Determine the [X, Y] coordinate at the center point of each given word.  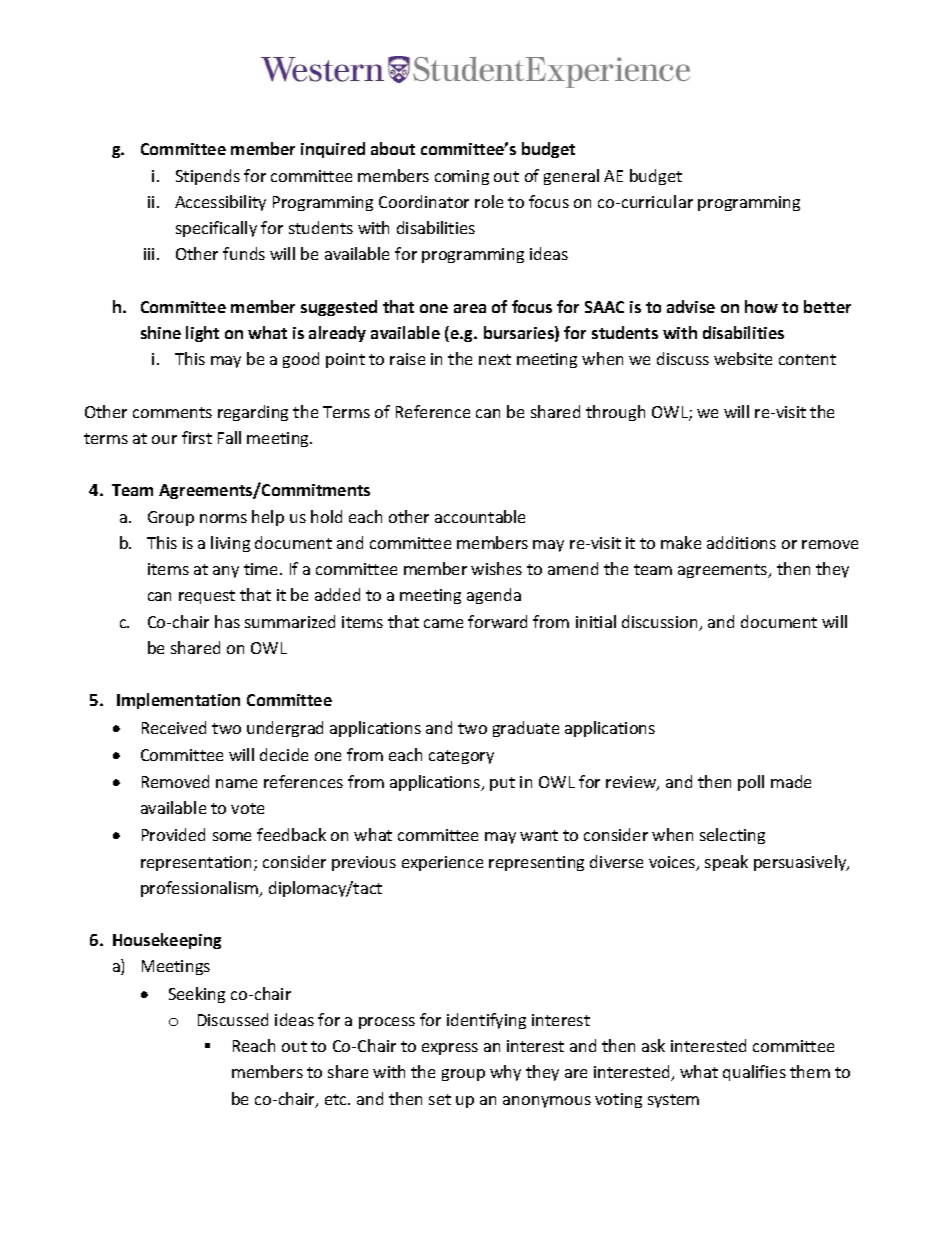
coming [462, 177]
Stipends [208, 177]
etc [337, 1099]
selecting [732, 836]
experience [442, 863]
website [743, 358]
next [495, 359]
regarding [253, 413]
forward [497, 621]
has [227, 621]
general [571, 177]
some [232, 836]
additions [741, 542]
